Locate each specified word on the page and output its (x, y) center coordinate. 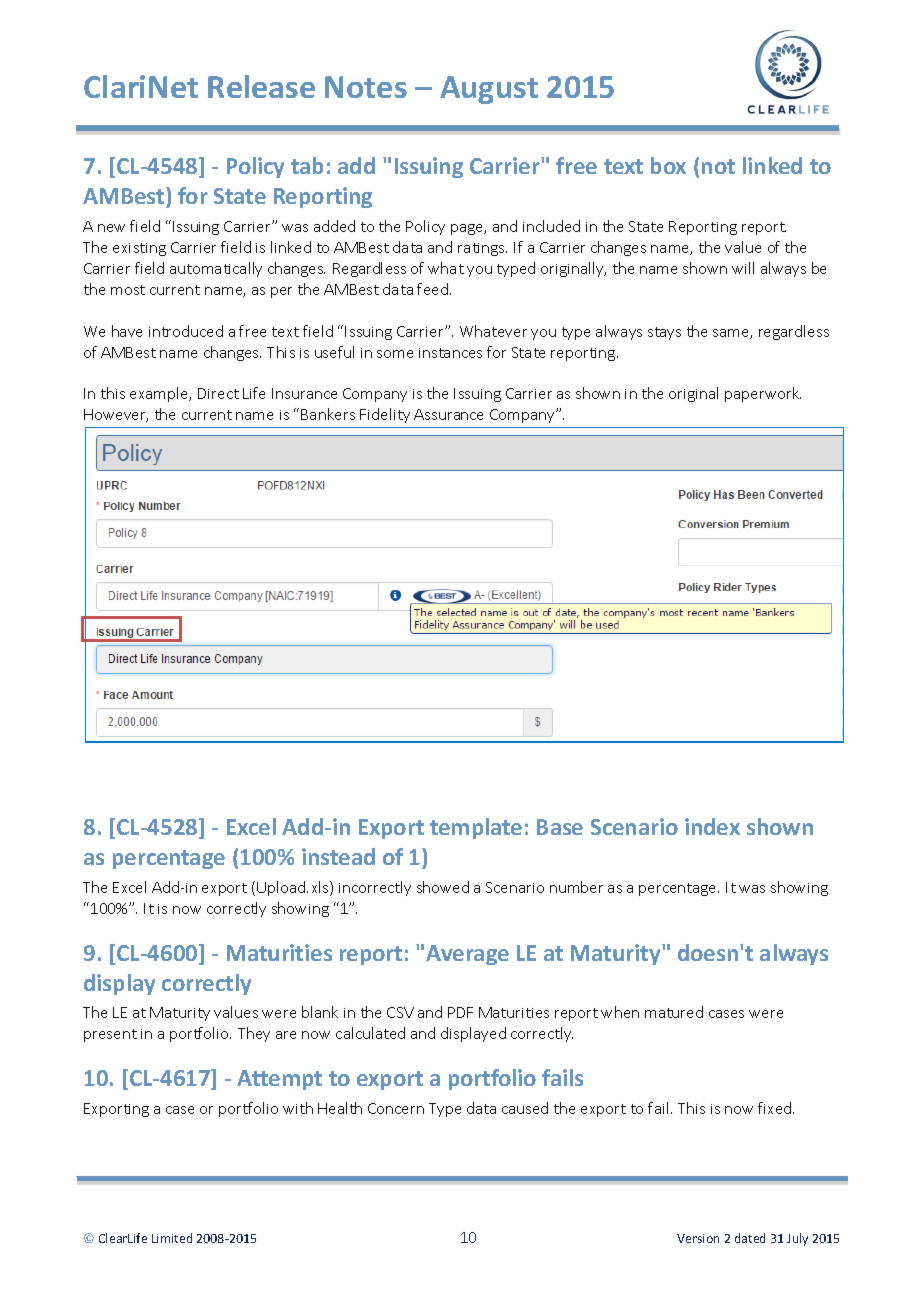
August (489, 90)
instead (338, 856)
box (668, 165)
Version (698, 1238)
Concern (396, 1108)
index (712, 826)
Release (261, 86)
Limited (172, 1238)
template (476, 828)
